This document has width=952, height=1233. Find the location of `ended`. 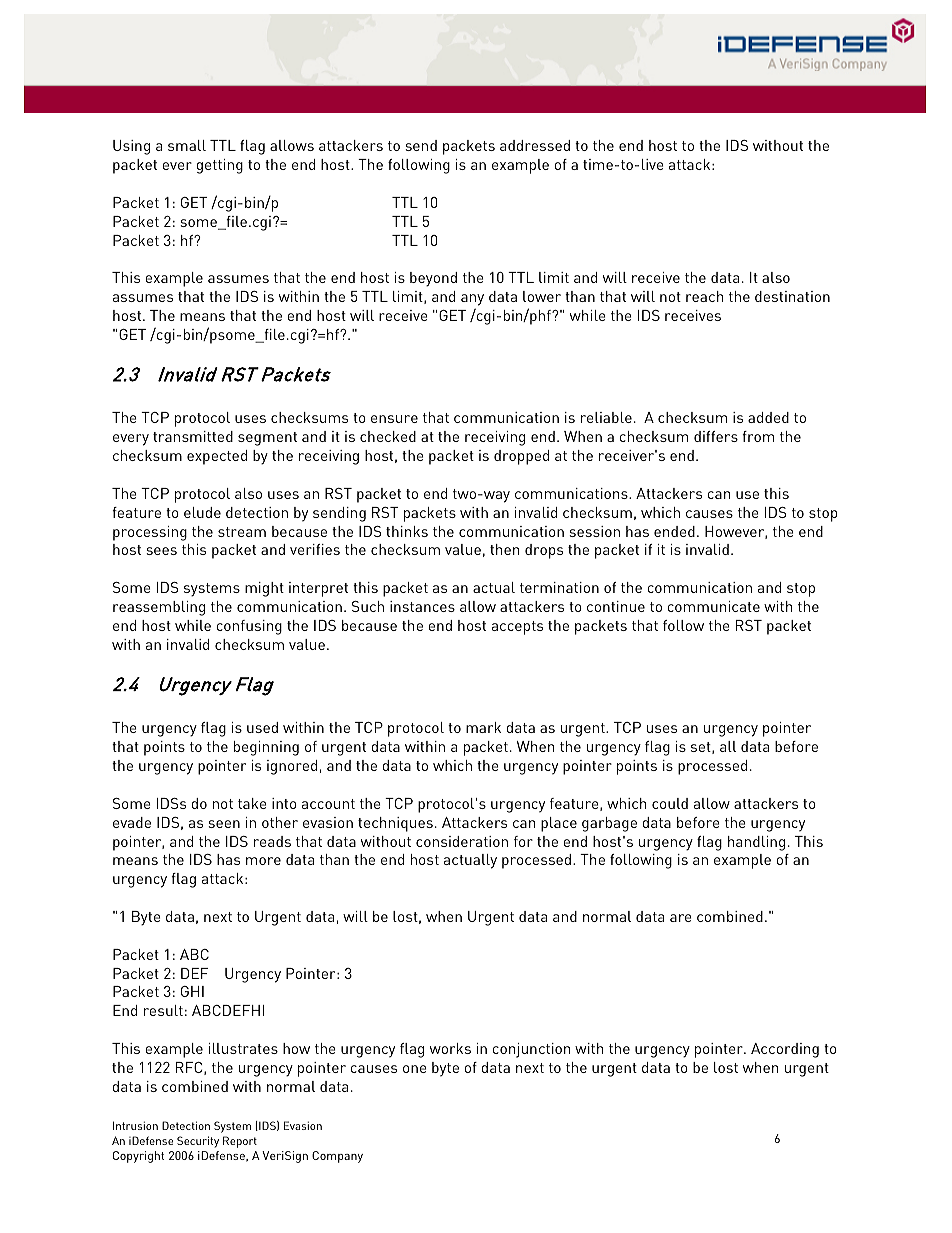

ended is located at coordinates (674, 531).
